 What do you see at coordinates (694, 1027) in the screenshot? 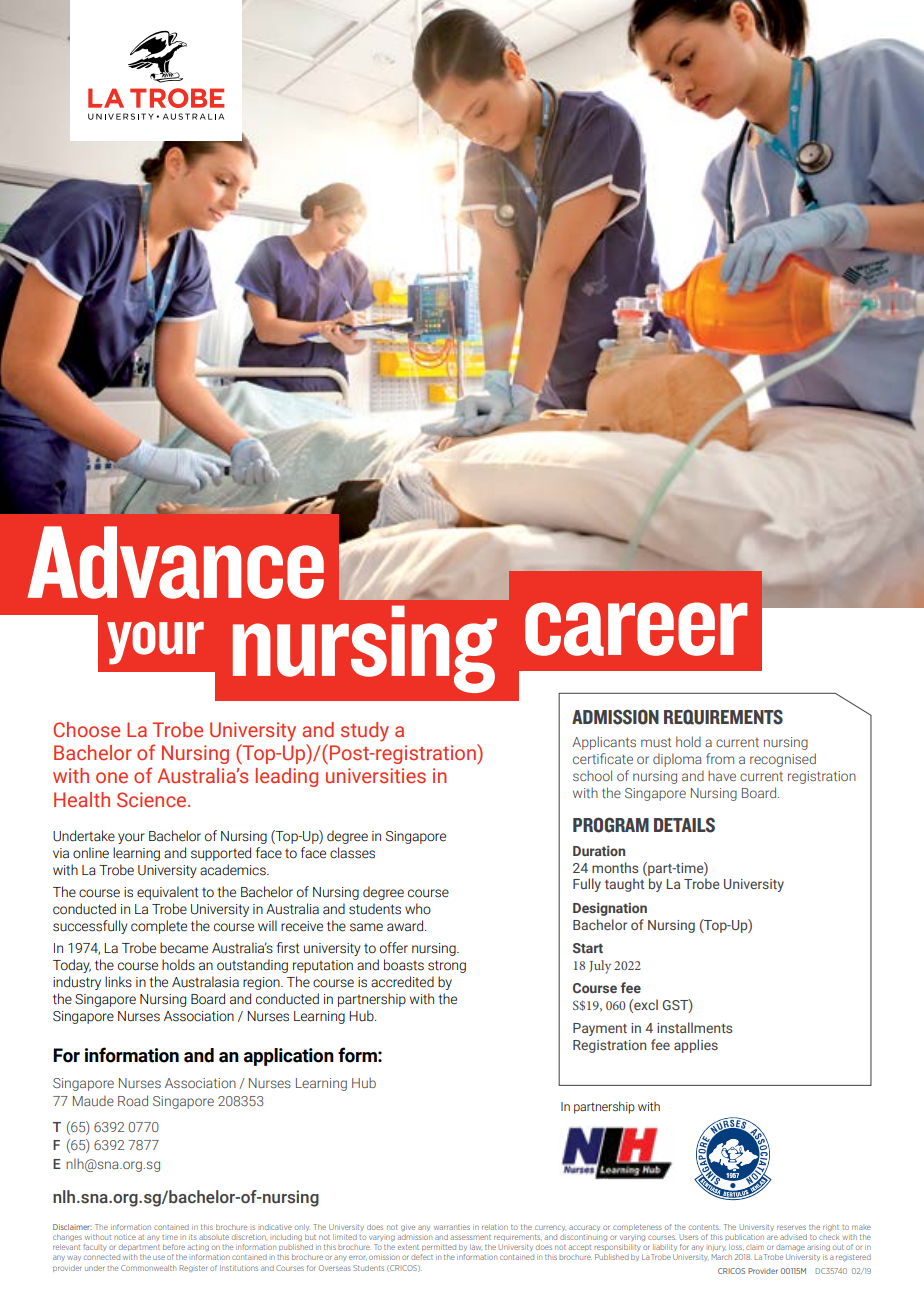
I see `installments` at bounding box center [694, 1027].
